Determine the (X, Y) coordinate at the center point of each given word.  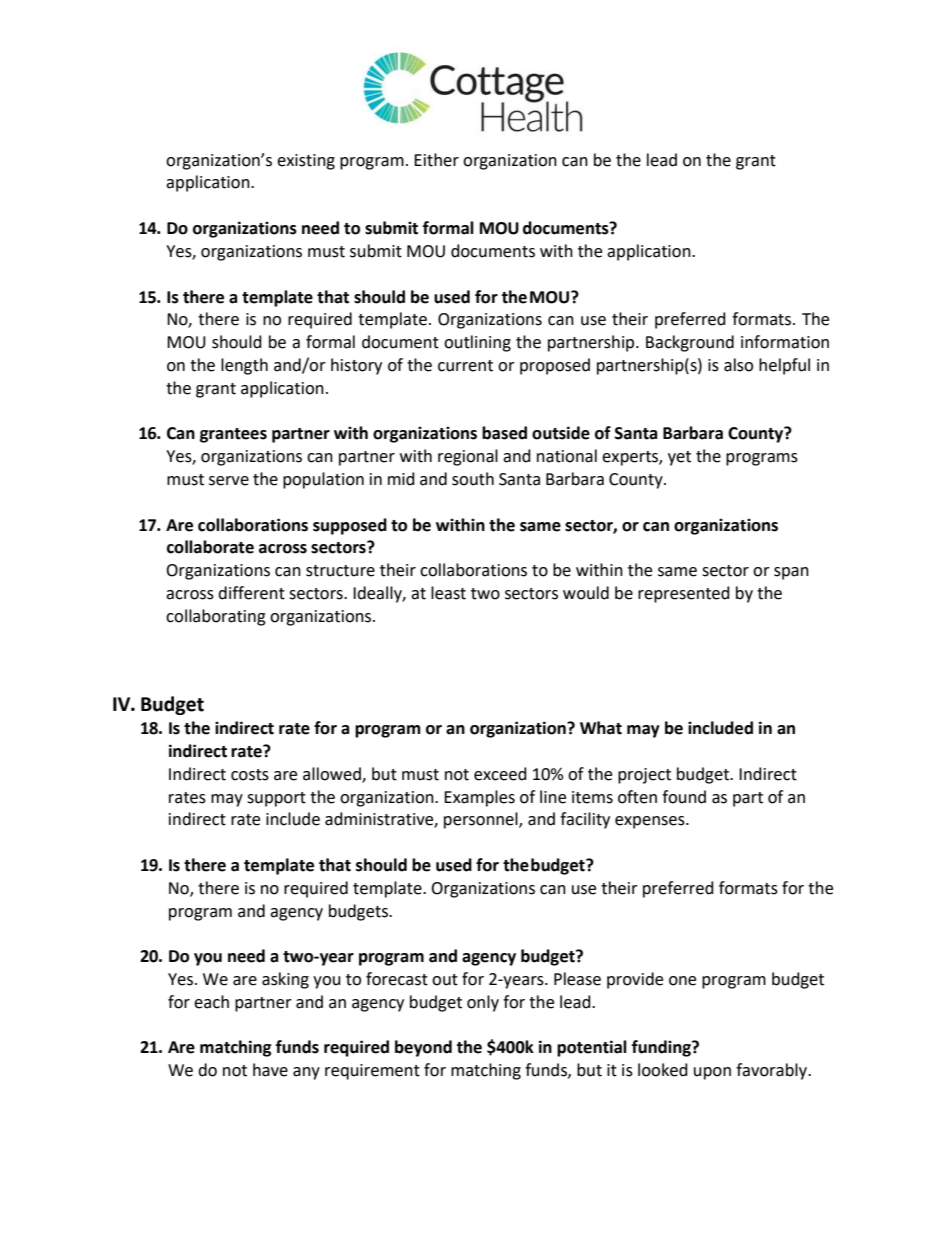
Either (436, 160)
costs (250, 775)
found (684, 797)
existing (306, 162)
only (483, 1003)
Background (690, 343)
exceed (500, 774)
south (473, 479)
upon (712, 1073)
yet (679, 458)
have (270, 1070)
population (323, 480)
